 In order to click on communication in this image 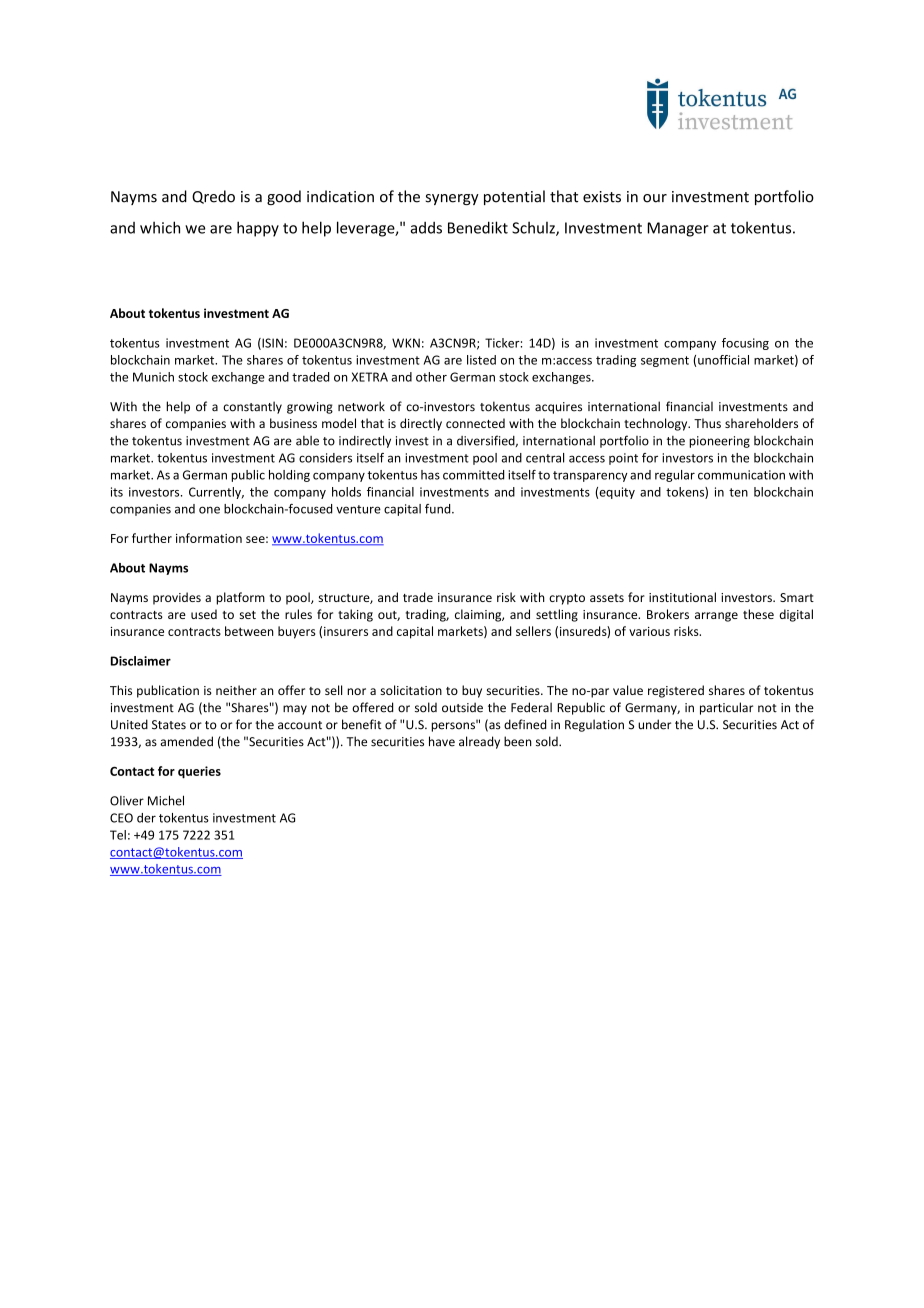, I will do `click(741, 475)`.
